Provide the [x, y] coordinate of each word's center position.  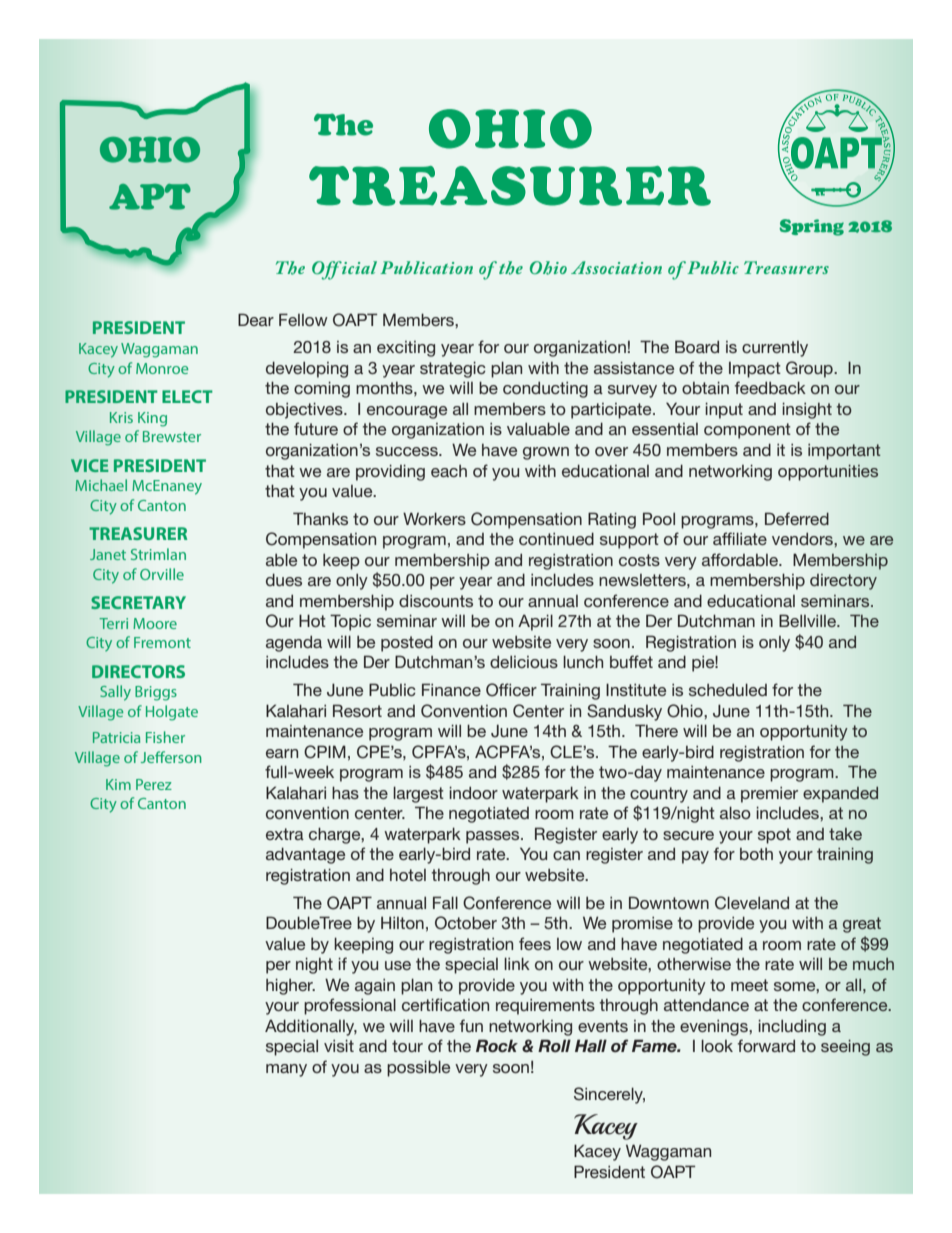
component [747, 431]
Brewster [172, 436]
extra [285, 834]
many [286, 1070]
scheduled [728, 689]
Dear [256, 319]
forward [766, 1045]
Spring [812, 227]
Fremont [162, 642]
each [449, 471]
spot [774, 836]
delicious [524, 661]
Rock [497, 1046]
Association [616, 267]
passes [494, 837]
